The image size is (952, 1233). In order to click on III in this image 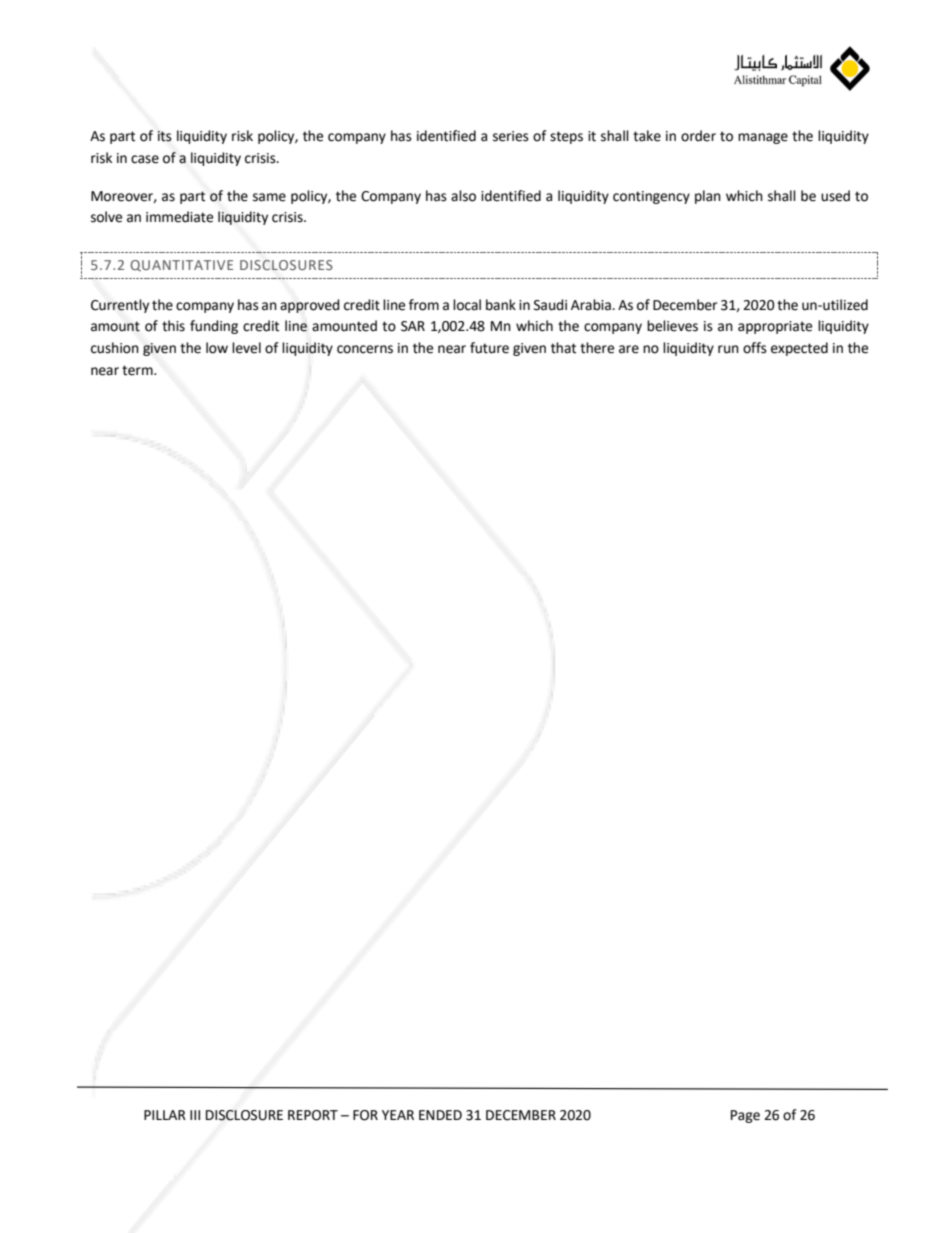, I will do `click(195, 1115)`.
